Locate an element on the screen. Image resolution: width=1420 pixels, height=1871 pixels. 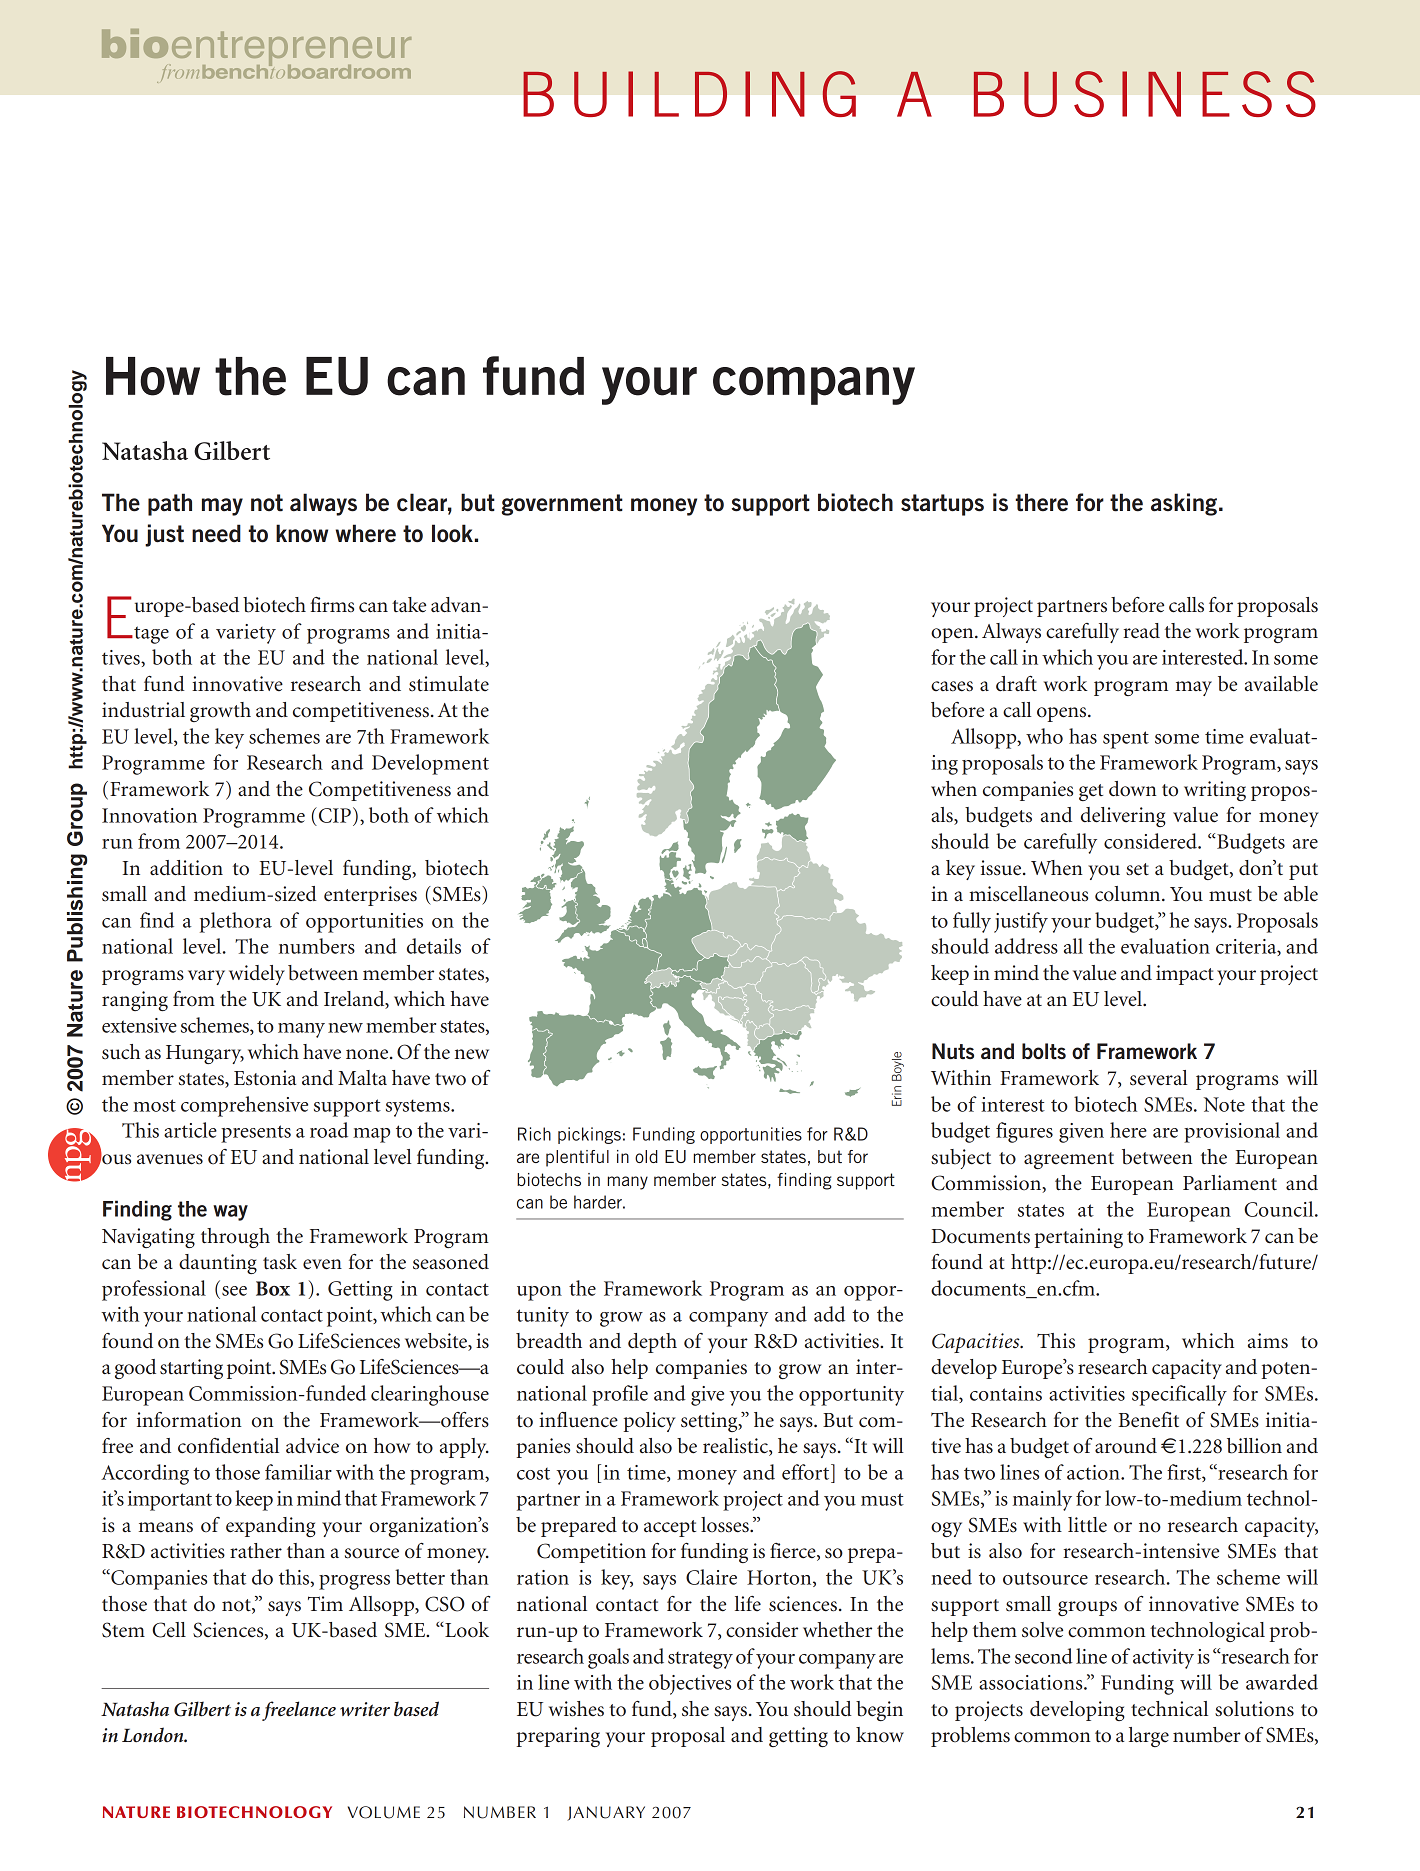
asking is located at coordinates (1184, 504).
